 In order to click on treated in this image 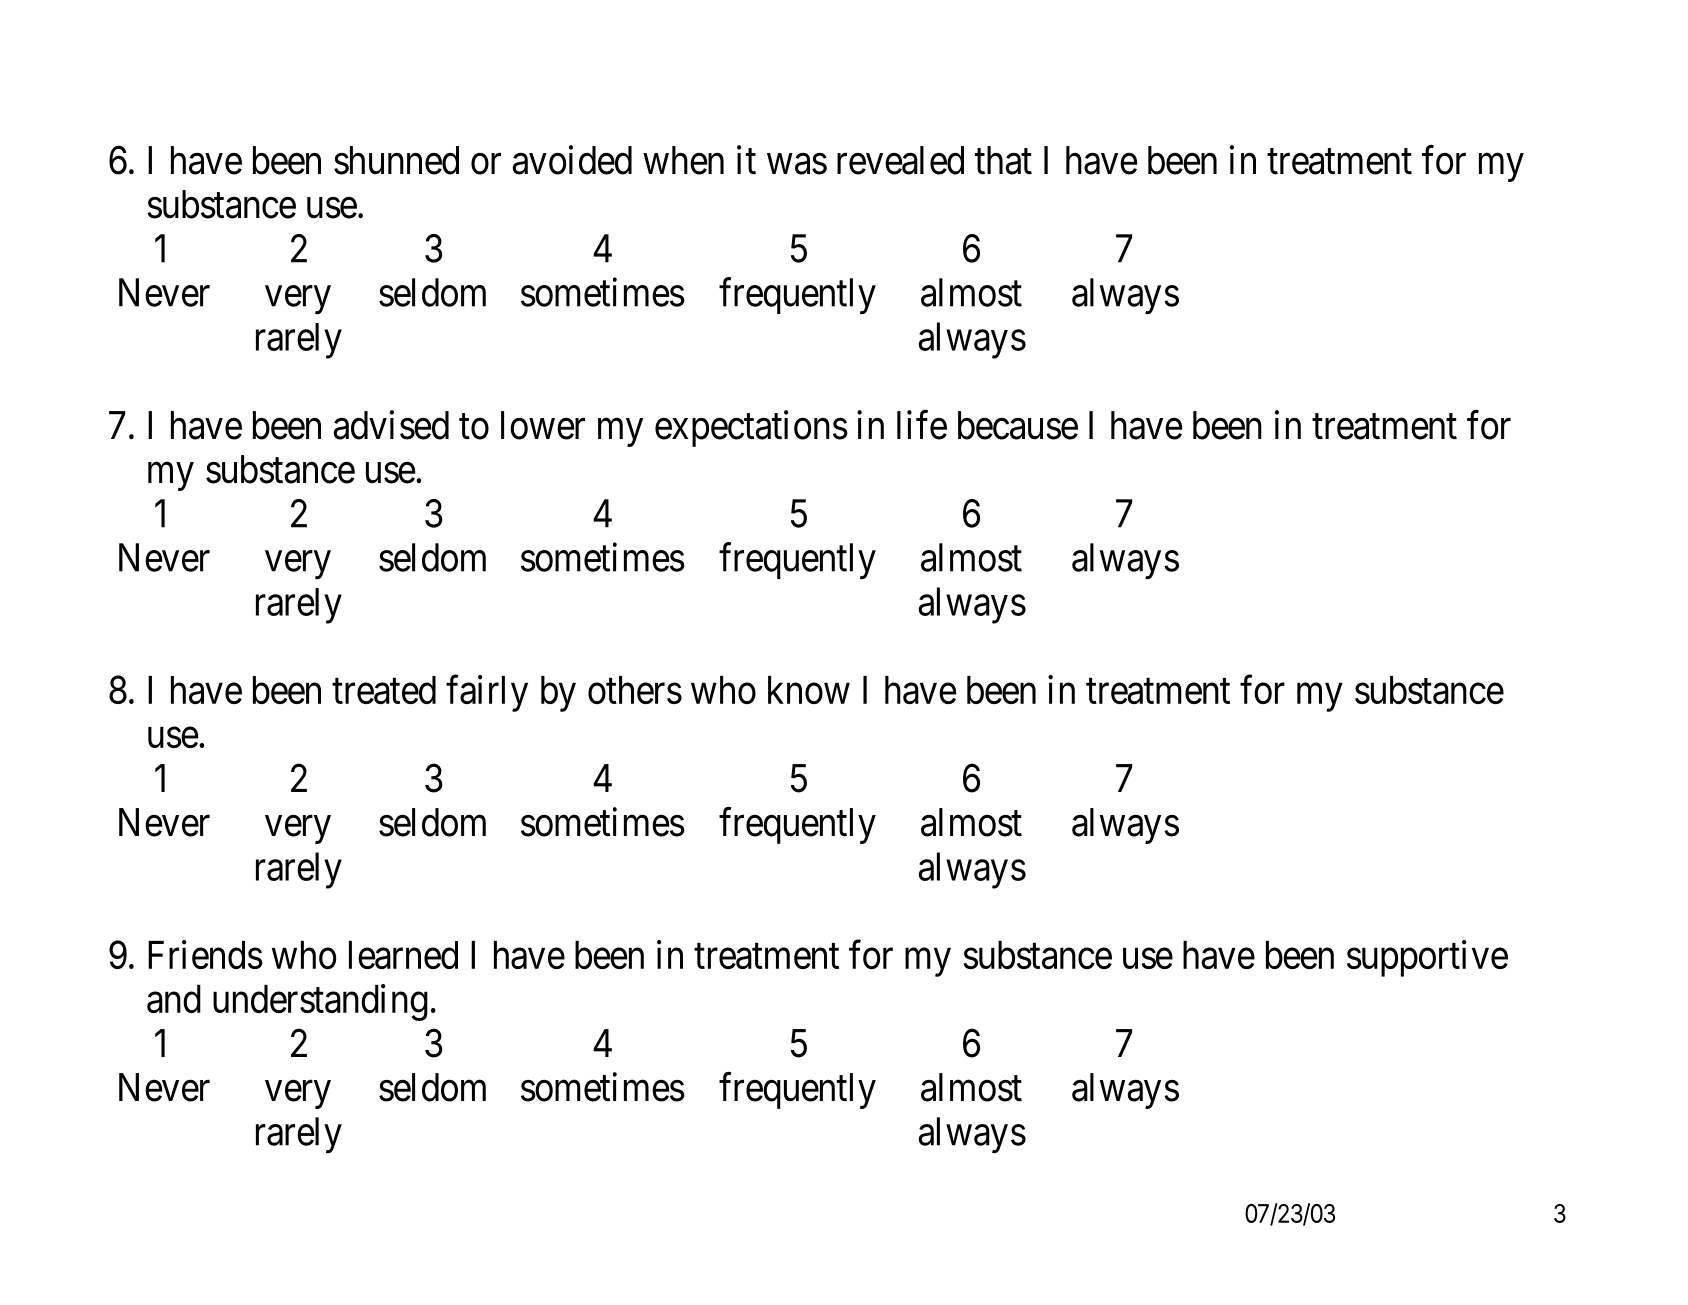, I will do `click(384, 690)`.
